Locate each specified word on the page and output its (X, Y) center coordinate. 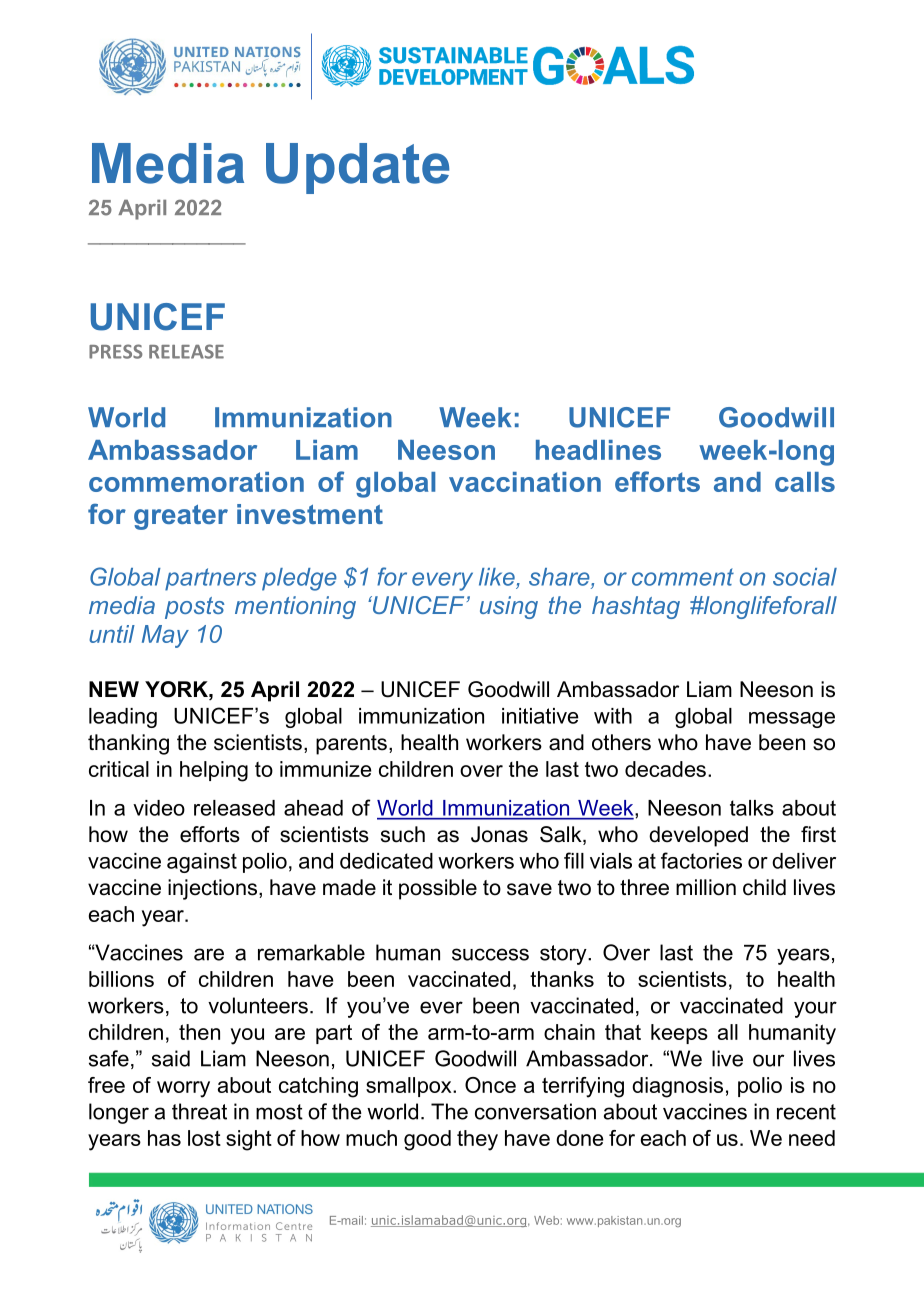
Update (358, 168)
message (792, 720)
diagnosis (677, 1087)
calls (805, 482)
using (509, 607)
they (477, 1140)
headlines (598, 450)
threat (199, 1111)
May (165, 636)
